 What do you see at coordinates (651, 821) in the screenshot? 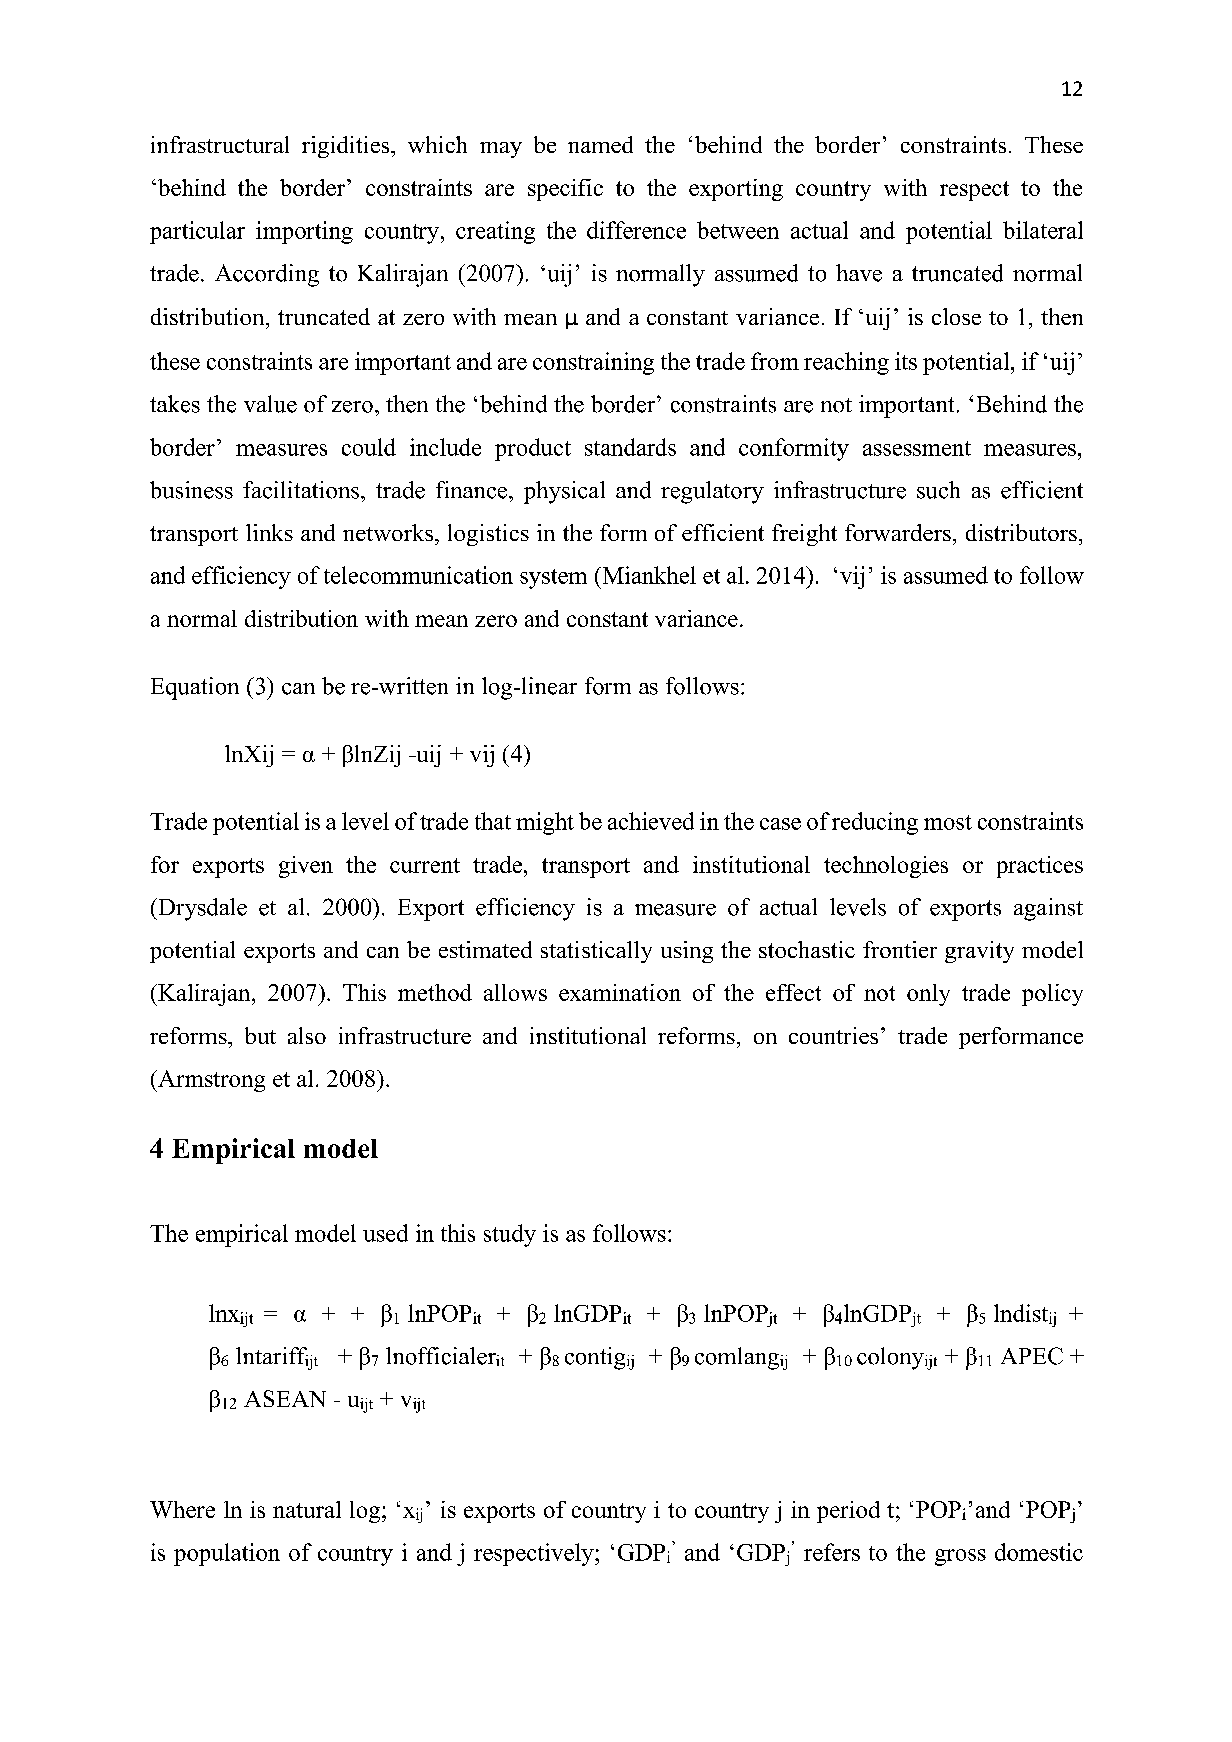
I see `achieved` at bounding box center [651, 821].
